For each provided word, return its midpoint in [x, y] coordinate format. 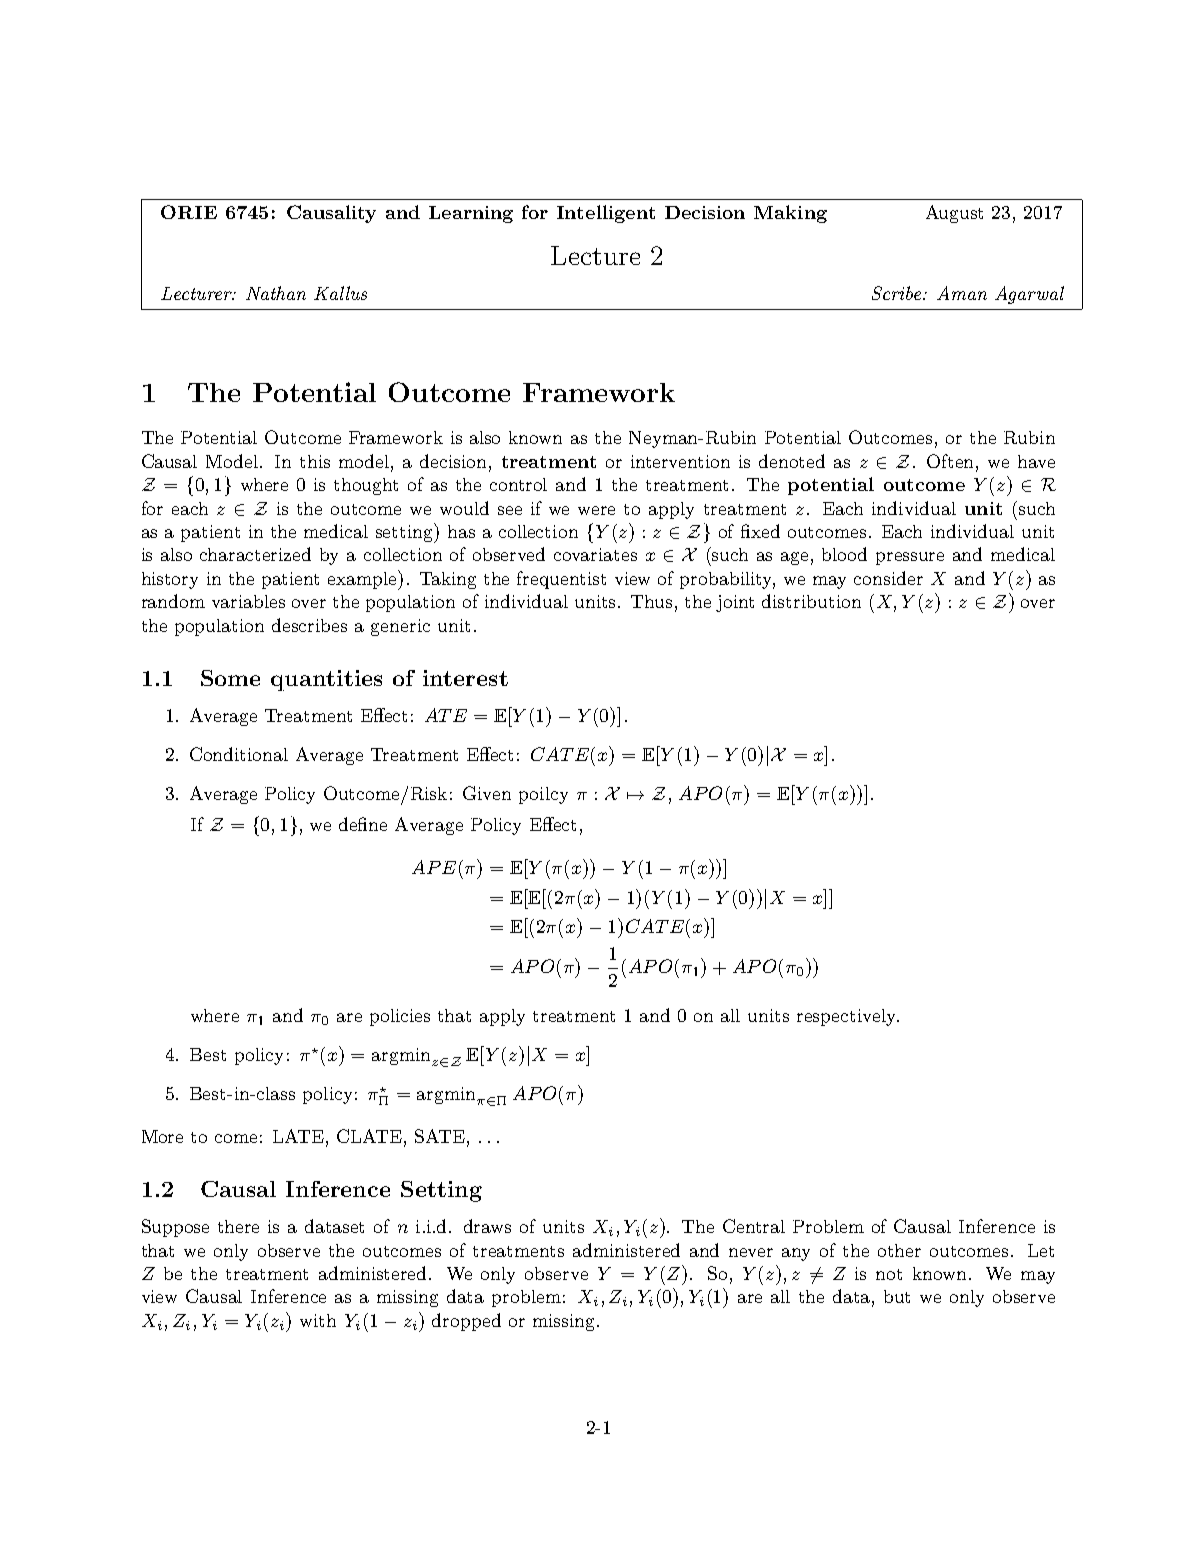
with [318, 1320]
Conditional [239, 754]
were [596, 510]
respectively [848, 1017]
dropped [466, 1322]
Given [487, 793]
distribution [811, 601]
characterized [255, 554]
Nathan [276, 293]
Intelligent [606, 214]
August [954, 214]
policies [400, 1017]
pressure [910, 558]
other [899, 1250]
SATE [441, 1137]
